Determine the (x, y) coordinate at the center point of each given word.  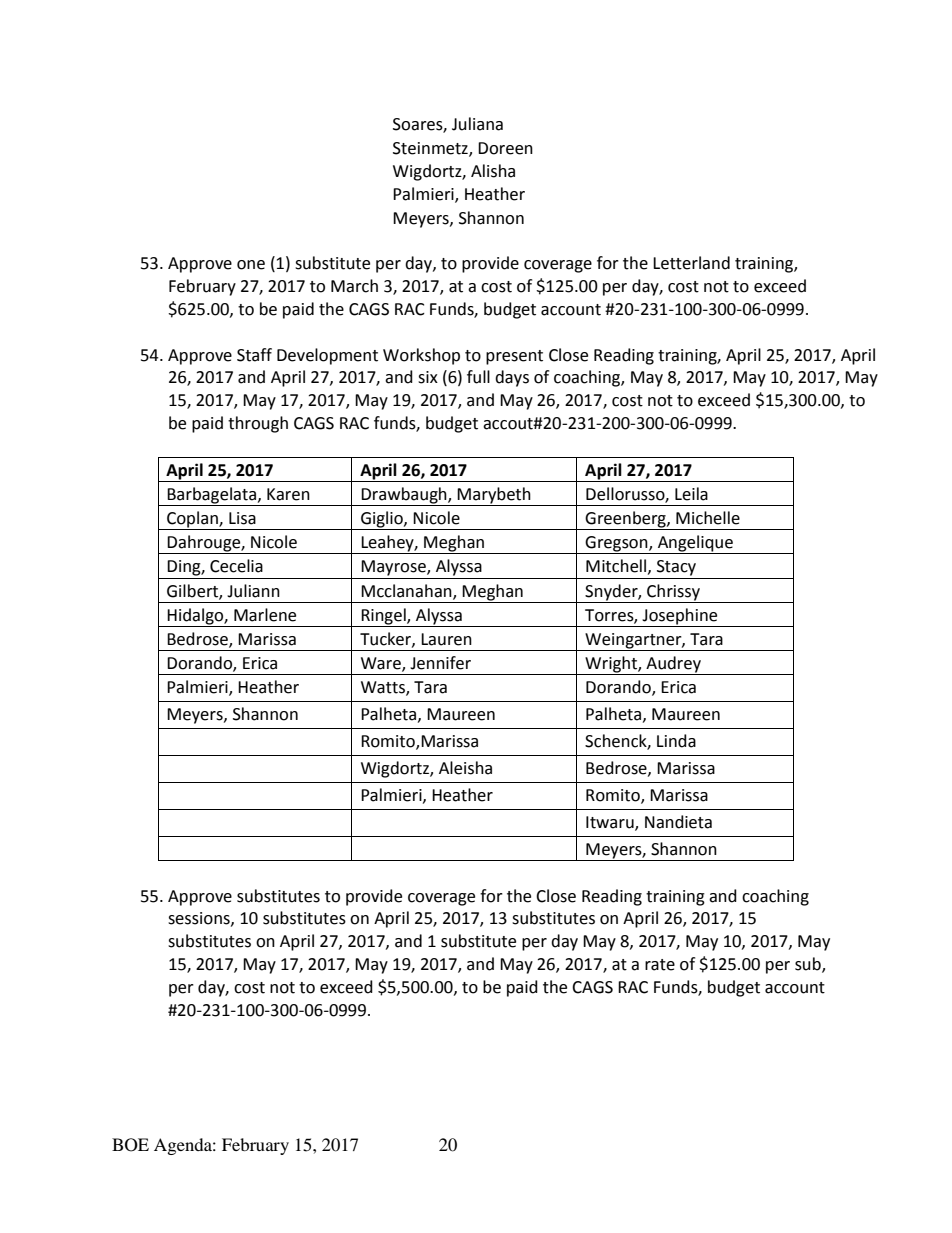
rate (660, 965)
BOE (130, 1145)
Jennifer (440, 663)
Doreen (505, 148)
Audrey (673, 665)
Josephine (680, 617)
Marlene (265, 615)
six (428, 377)
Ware (382, 664)
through (258, 424)
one (251, 265)
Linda (676, 741)
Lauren (446, 639)
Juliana (477, 124)
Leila (691, 494)
